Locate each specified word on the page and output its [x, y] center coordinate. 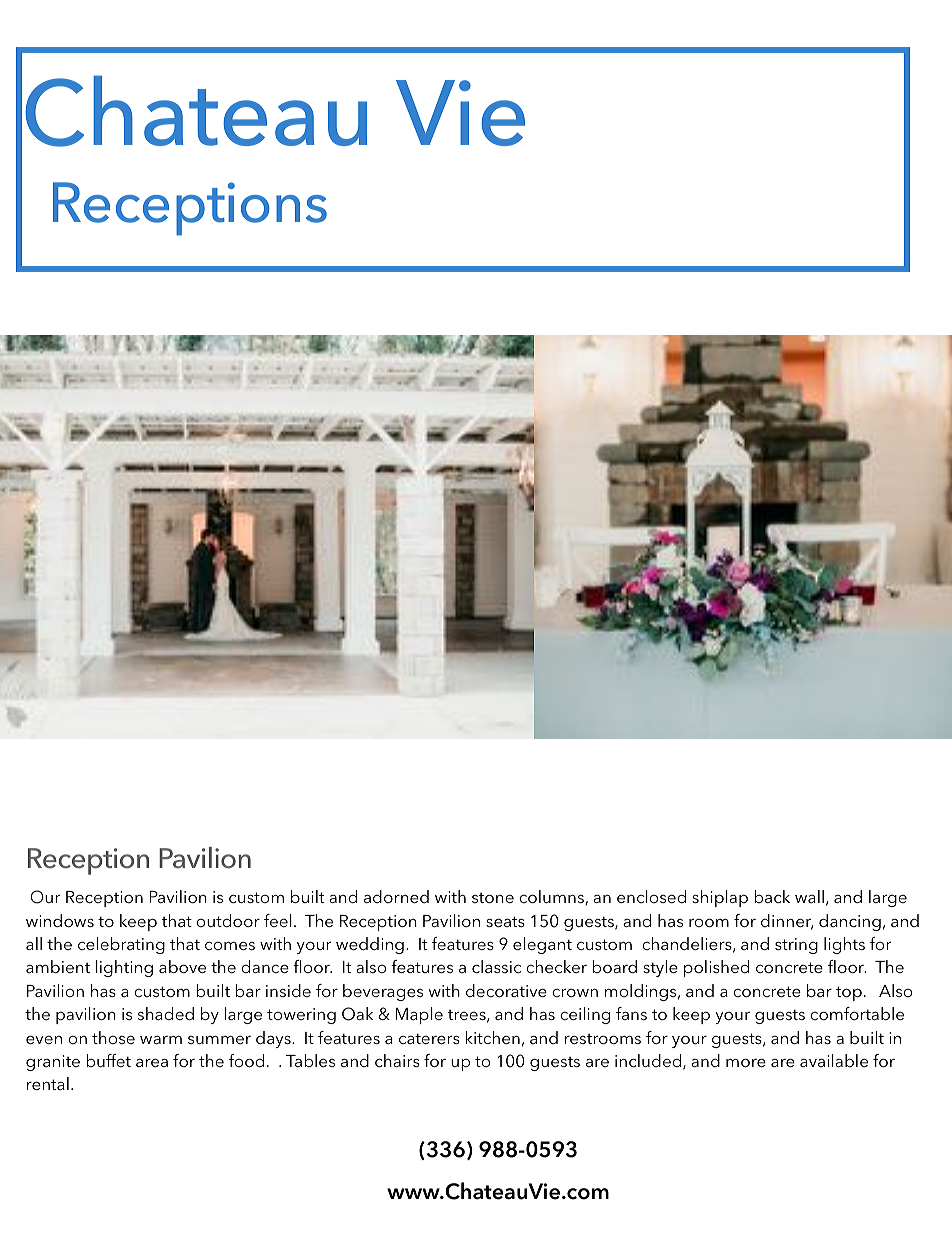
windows [60, 920]
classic [496, 966]
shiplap [720, 898]
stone [493, 898]
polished [716, 968]
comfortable [857, 1013]
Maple [419, 1015]
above [182, 966]
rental [48, 1083]
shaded [166, 1013]
